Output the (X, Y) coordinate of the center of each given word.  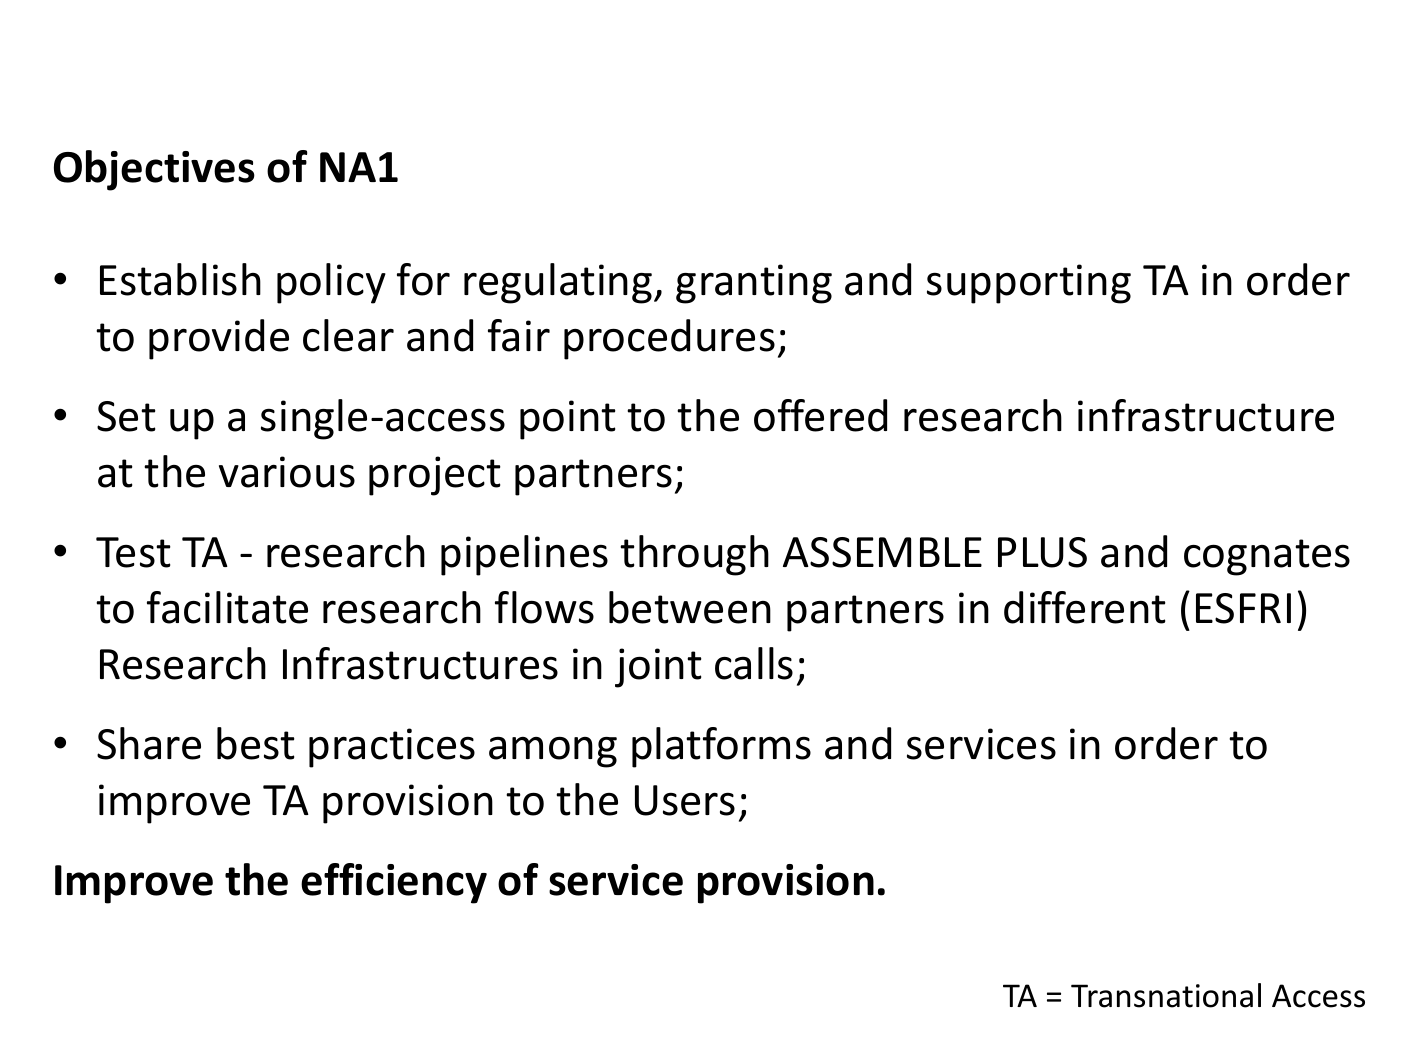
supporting (1029, 284)
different (1085, 607)
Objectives (154, 170)
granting (754, 284)
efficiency (394, 883)
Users (685, 800)
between (690, 607)
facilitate (227, 607)
